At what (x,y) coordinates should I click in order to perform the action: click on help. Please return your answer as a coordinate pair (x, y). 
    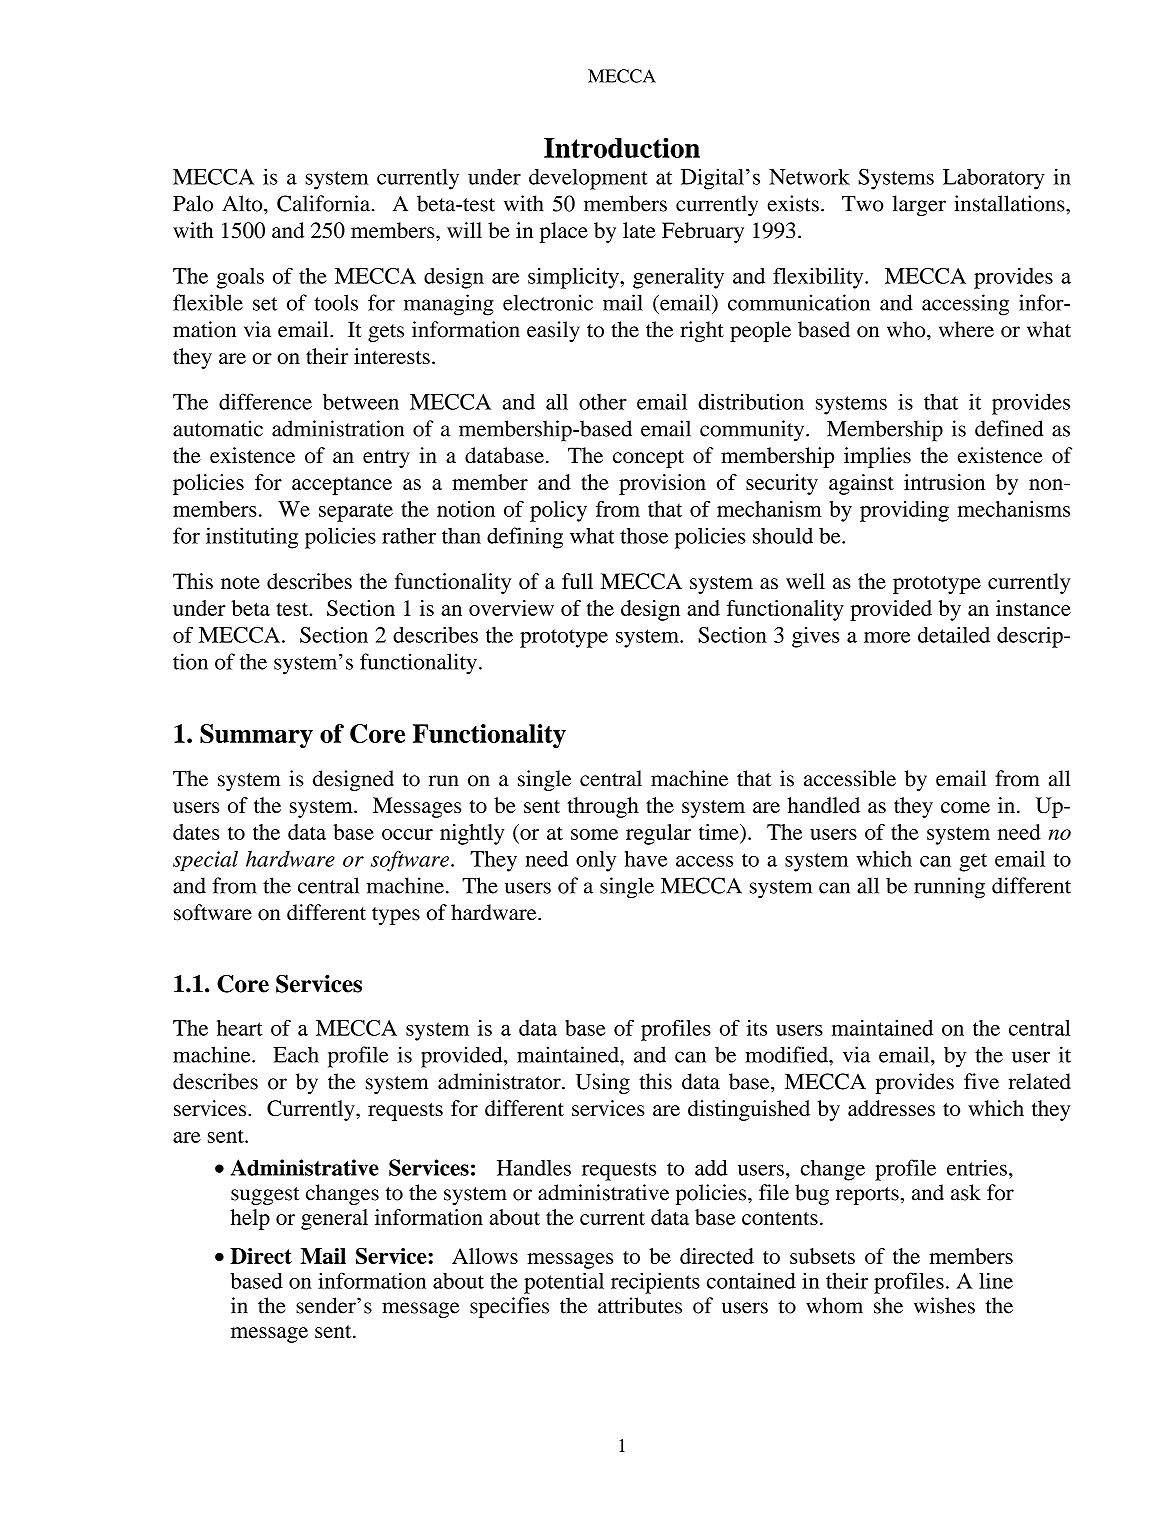
    Looking at the image, I should click on (250, 1219).
